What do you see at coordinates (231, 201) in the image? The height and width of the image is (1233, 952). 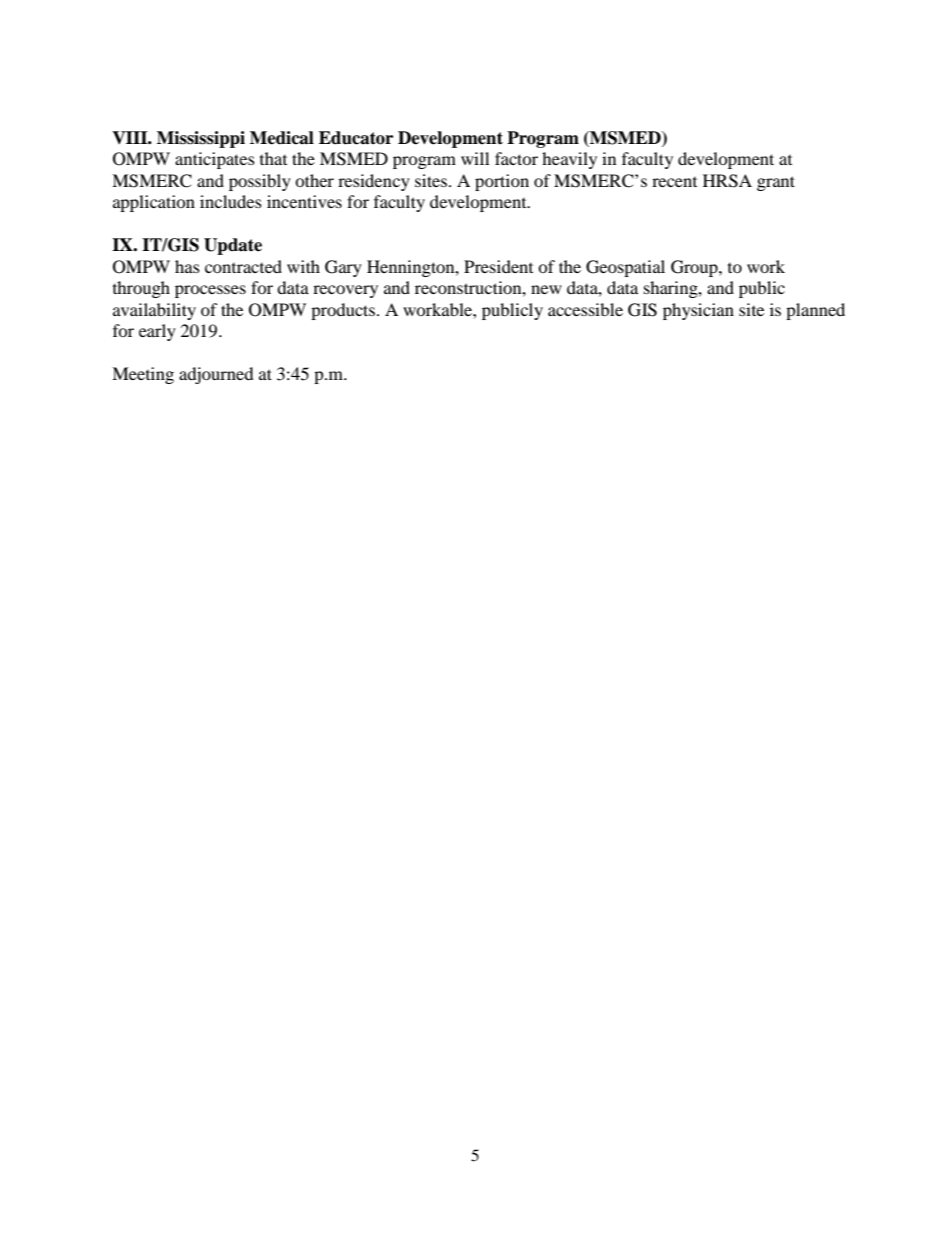 I see `includes` at bounding box center [231, 201].
